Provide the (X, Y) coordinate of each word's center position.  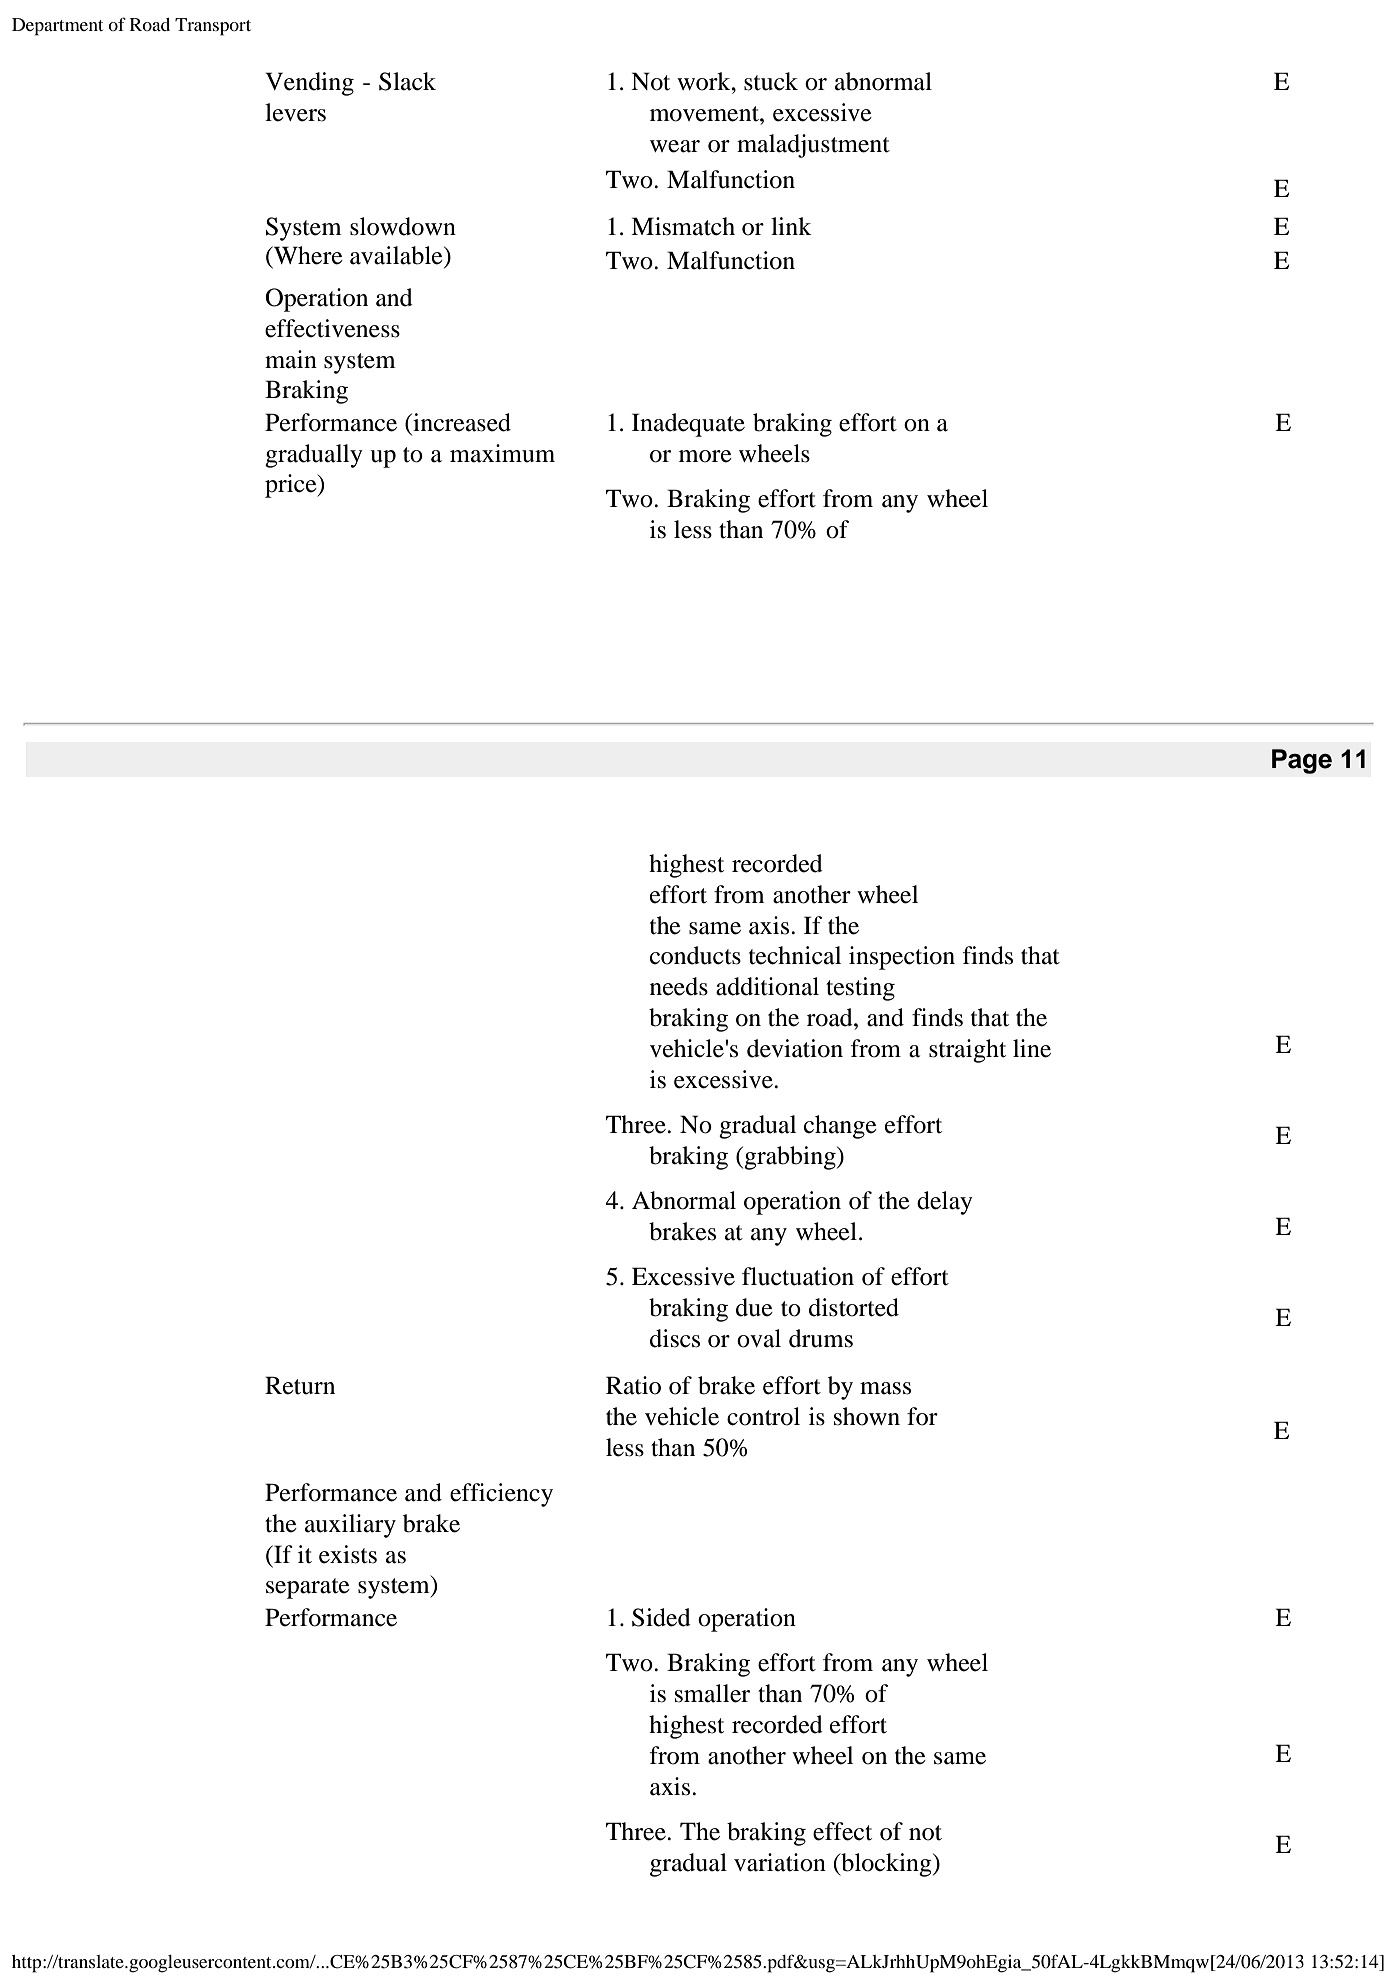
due (754, 1307)
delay (945, 1203)
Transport (213, 27)
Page (1302, 761)
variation (780, 1862)
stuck (771, 81)
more (705, 456)
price (292, 486)
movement (705, 114)
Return (300, 1385)
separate (308, 1588)
